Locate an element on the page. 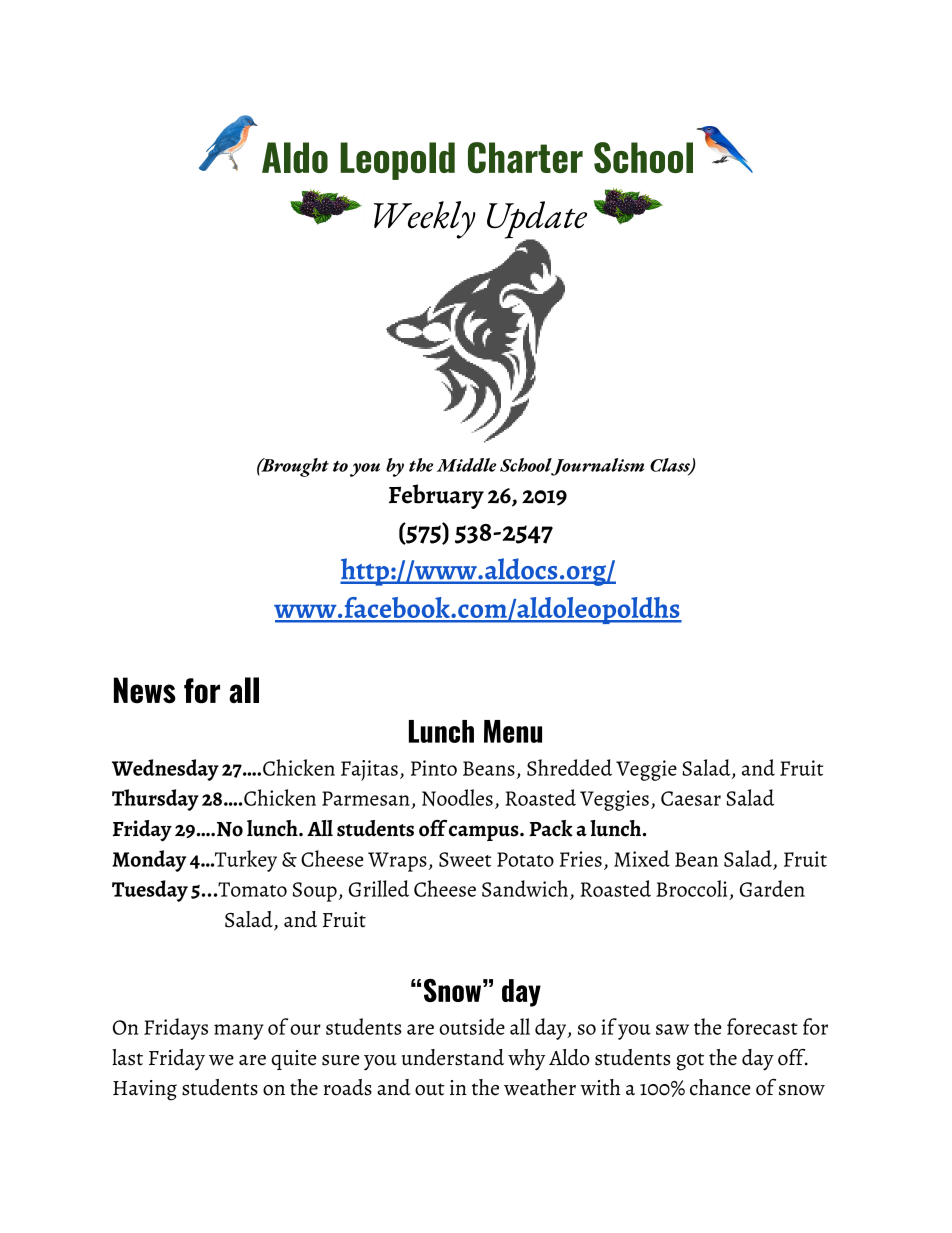 This page has width=952, height=1233. Charter is located at coordinates (525, 158).
